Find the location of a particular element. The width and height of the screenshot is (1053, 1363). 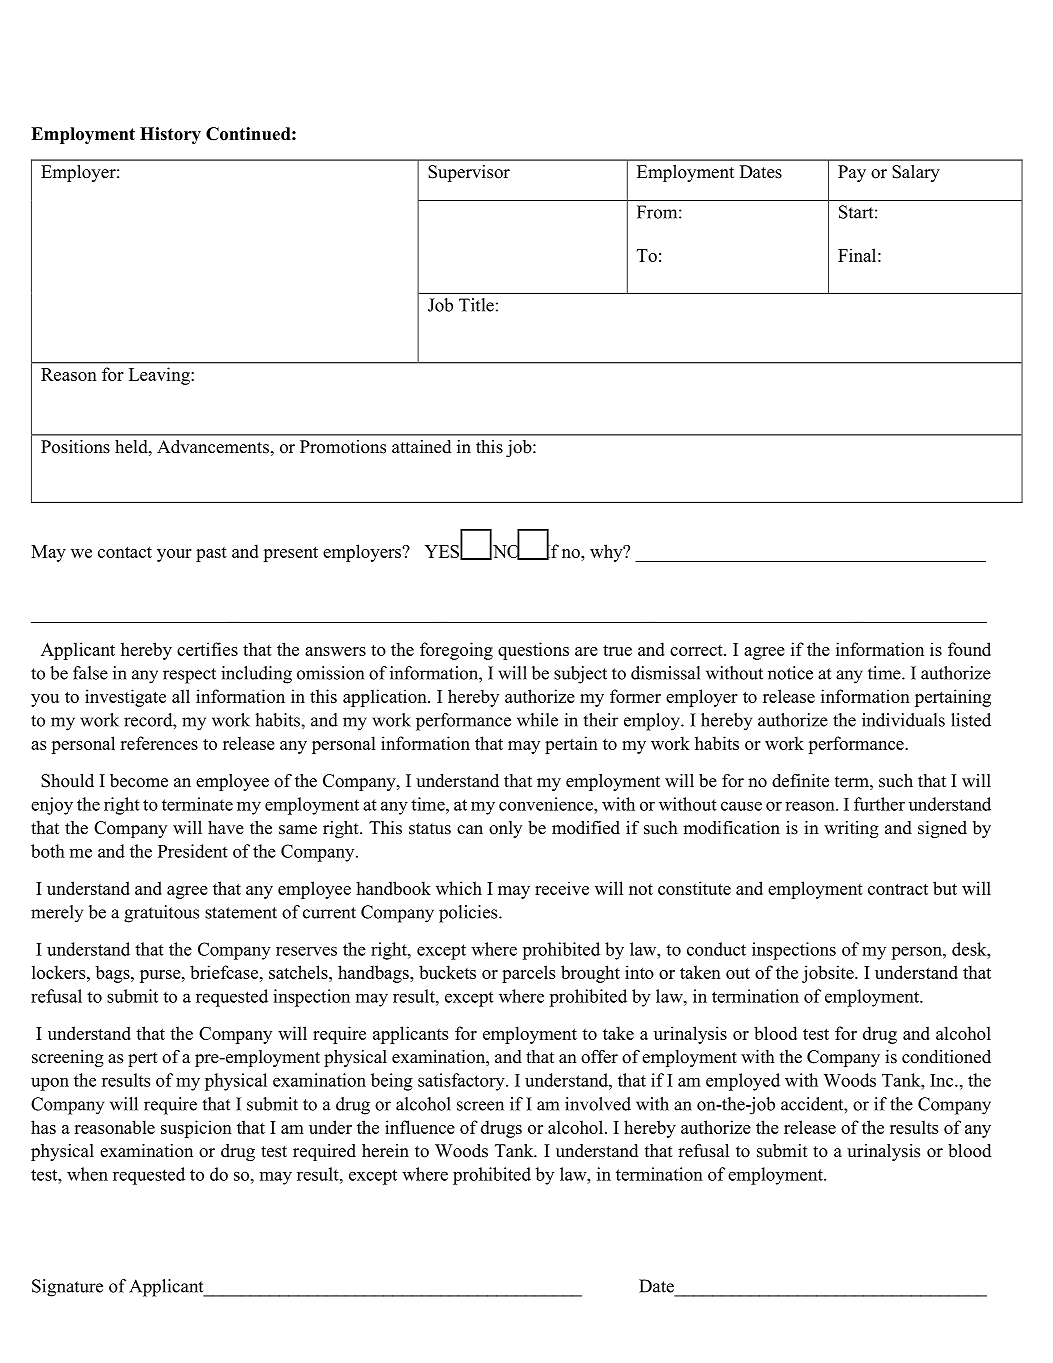

Supervisor is located at coordinates (469, 173).
